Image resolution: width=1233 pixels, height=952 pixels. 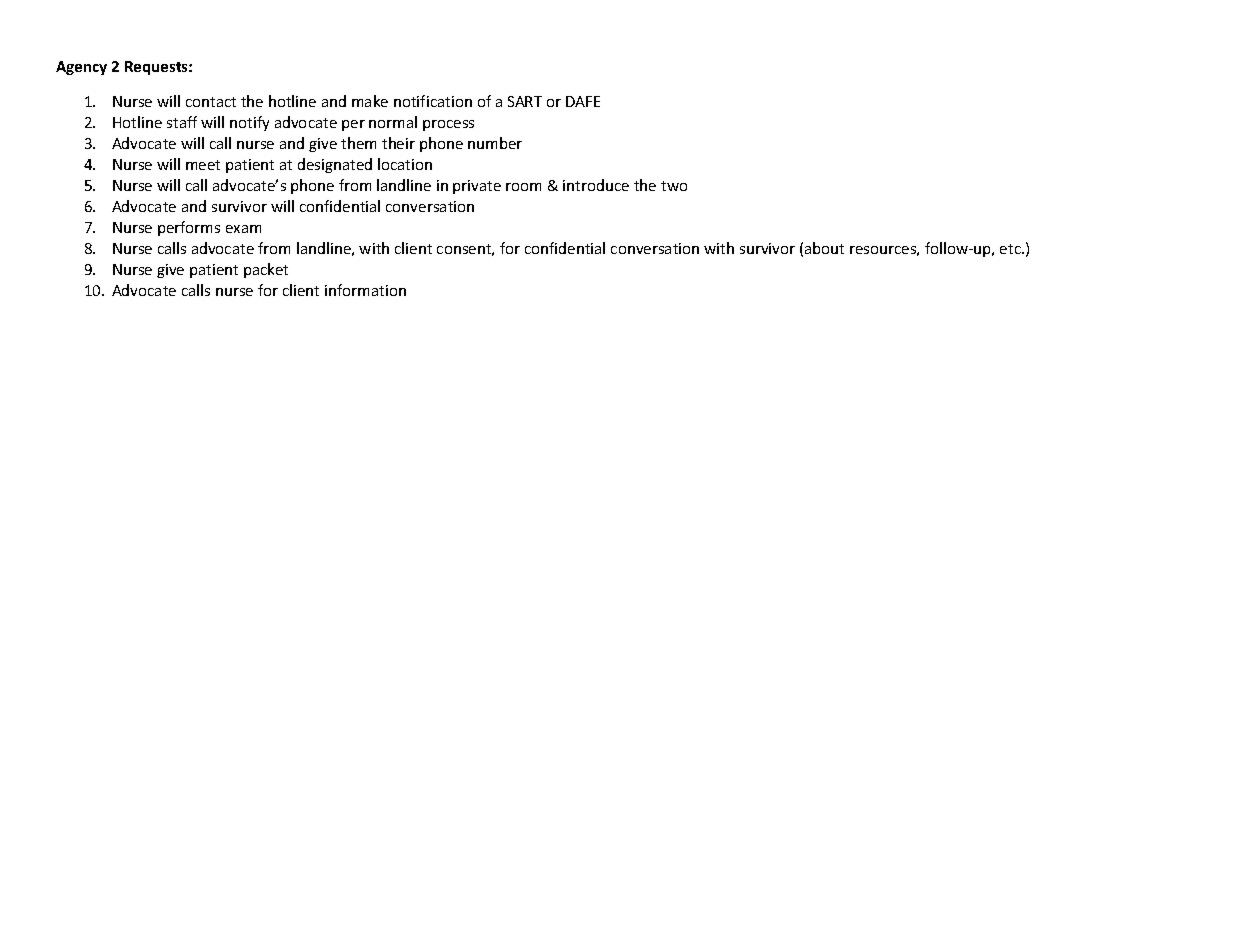 I want to click on meet, so click(x=203, y=165).
